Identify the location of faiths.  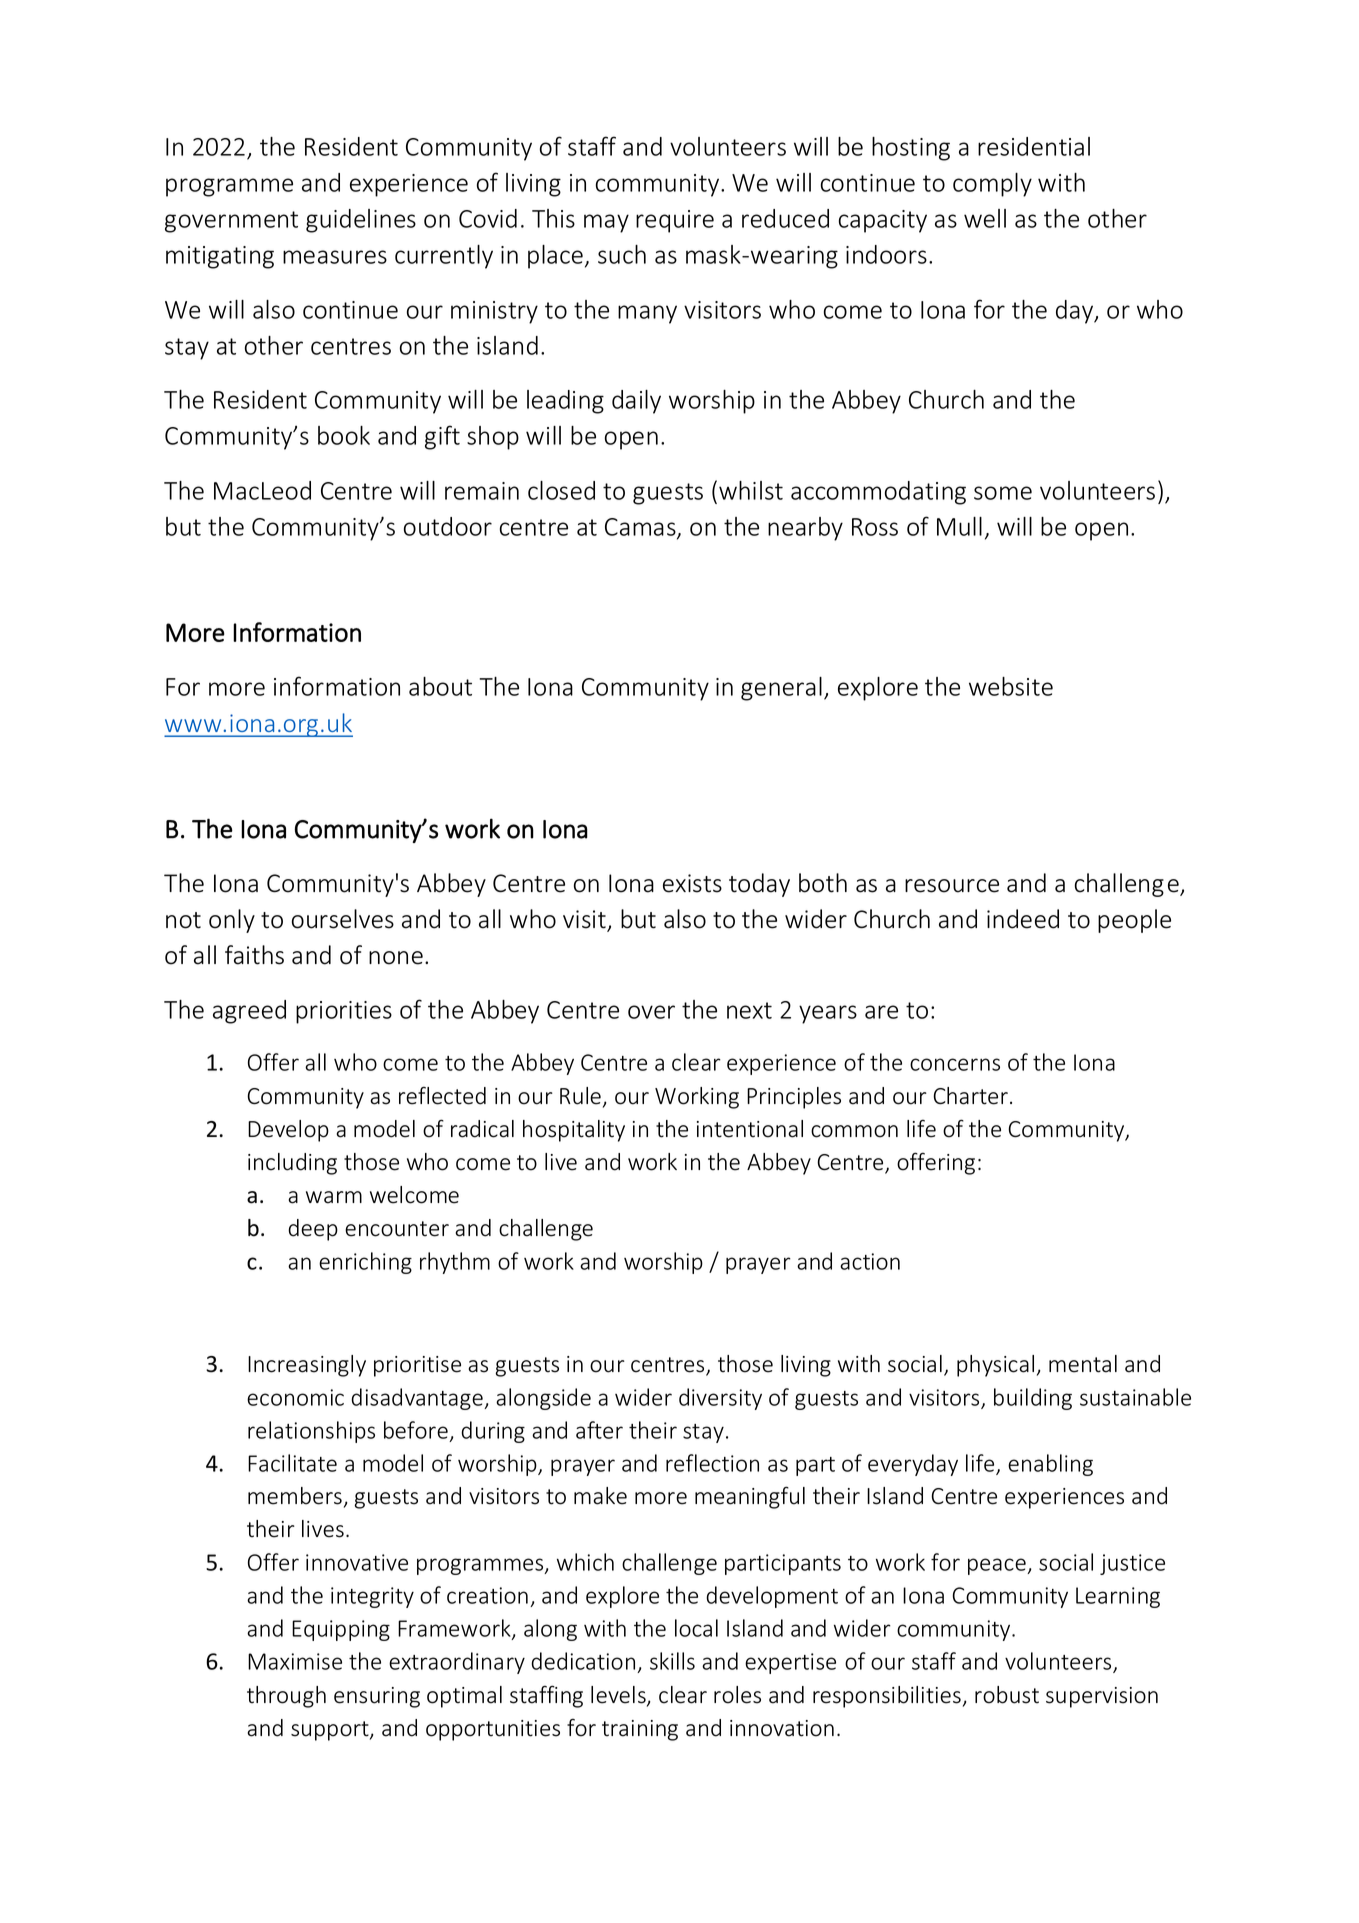
(254, 955).
